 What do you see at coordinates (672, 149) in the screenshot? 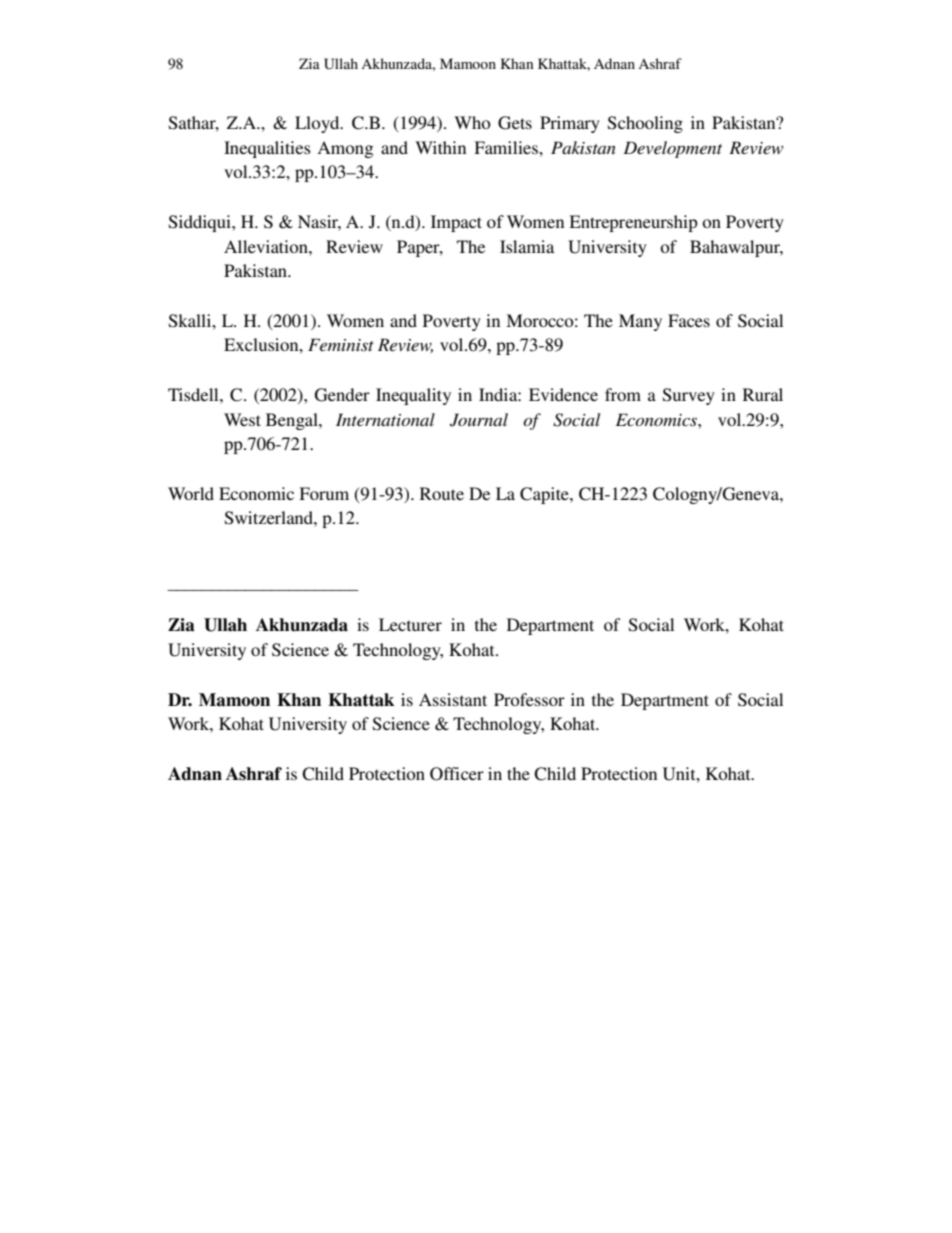
I see `Development` at bounding box center [672, 149].
